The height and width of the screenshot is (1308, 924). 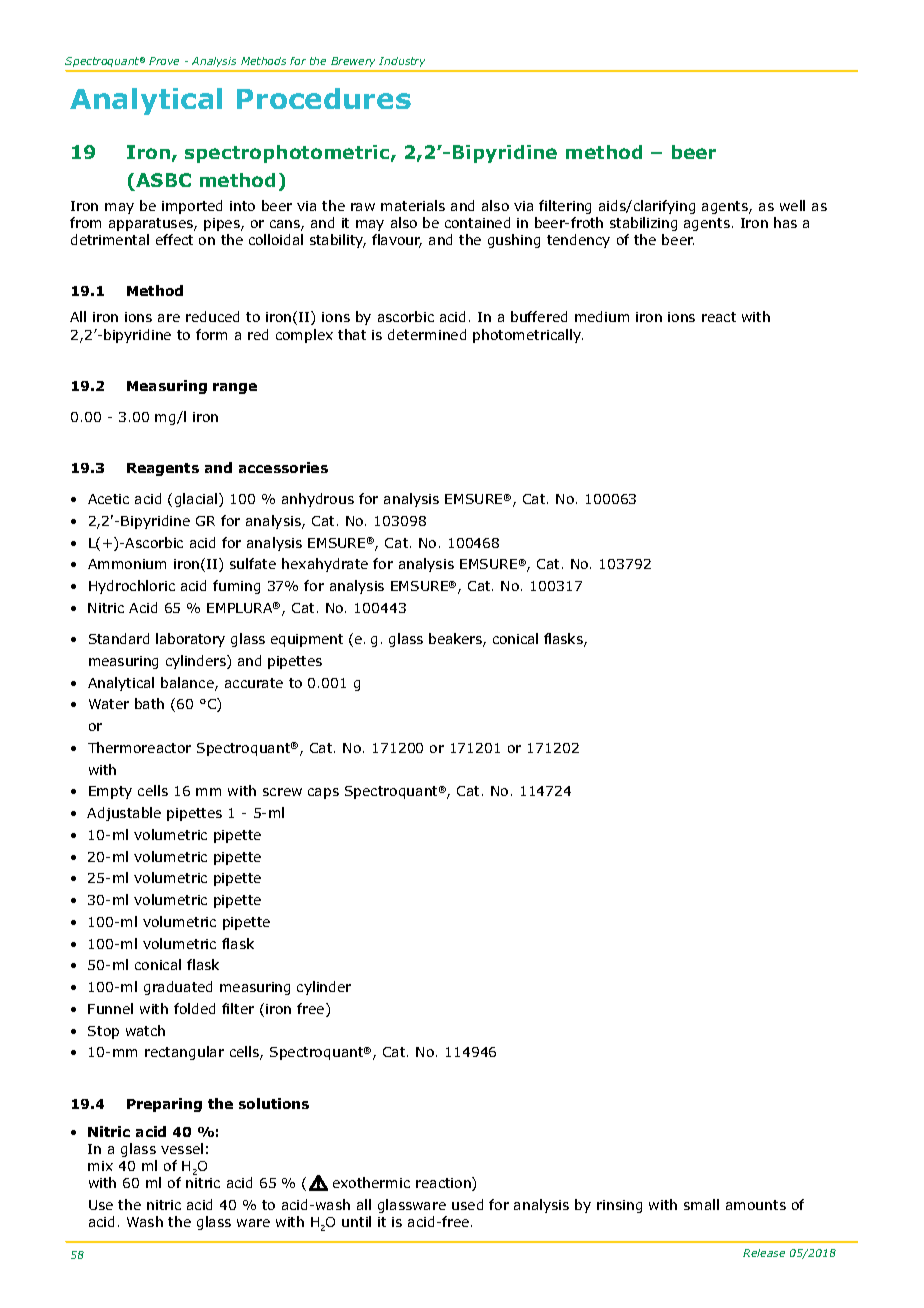 What do you see at coordinates (307, 640) in the screenshot?
I see `equipment` at bounding box center [307, 640].
